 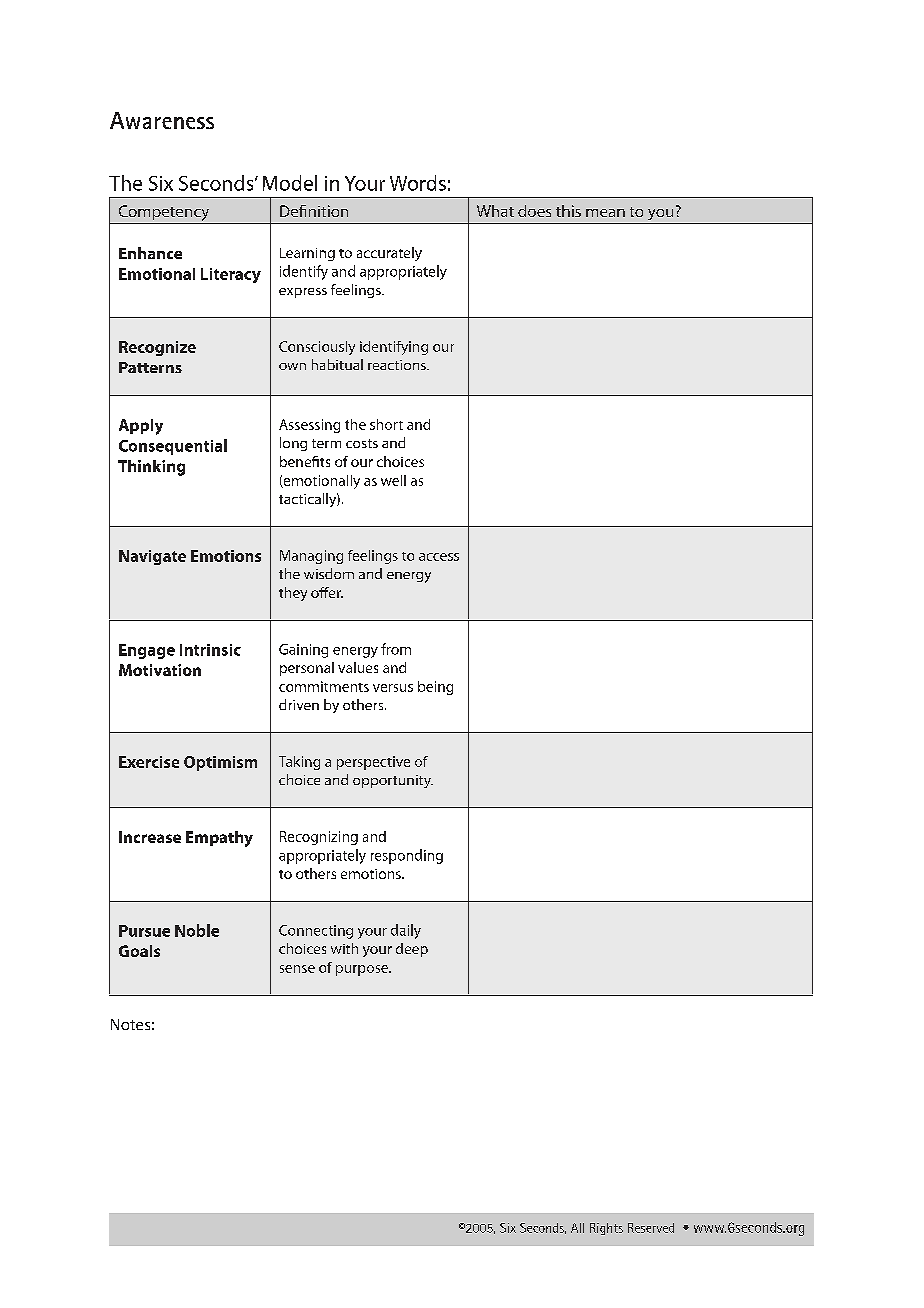 What do you see at coordinates (435, 688) in the screenshot?
I see `being` at bounding box center [435, 688].
